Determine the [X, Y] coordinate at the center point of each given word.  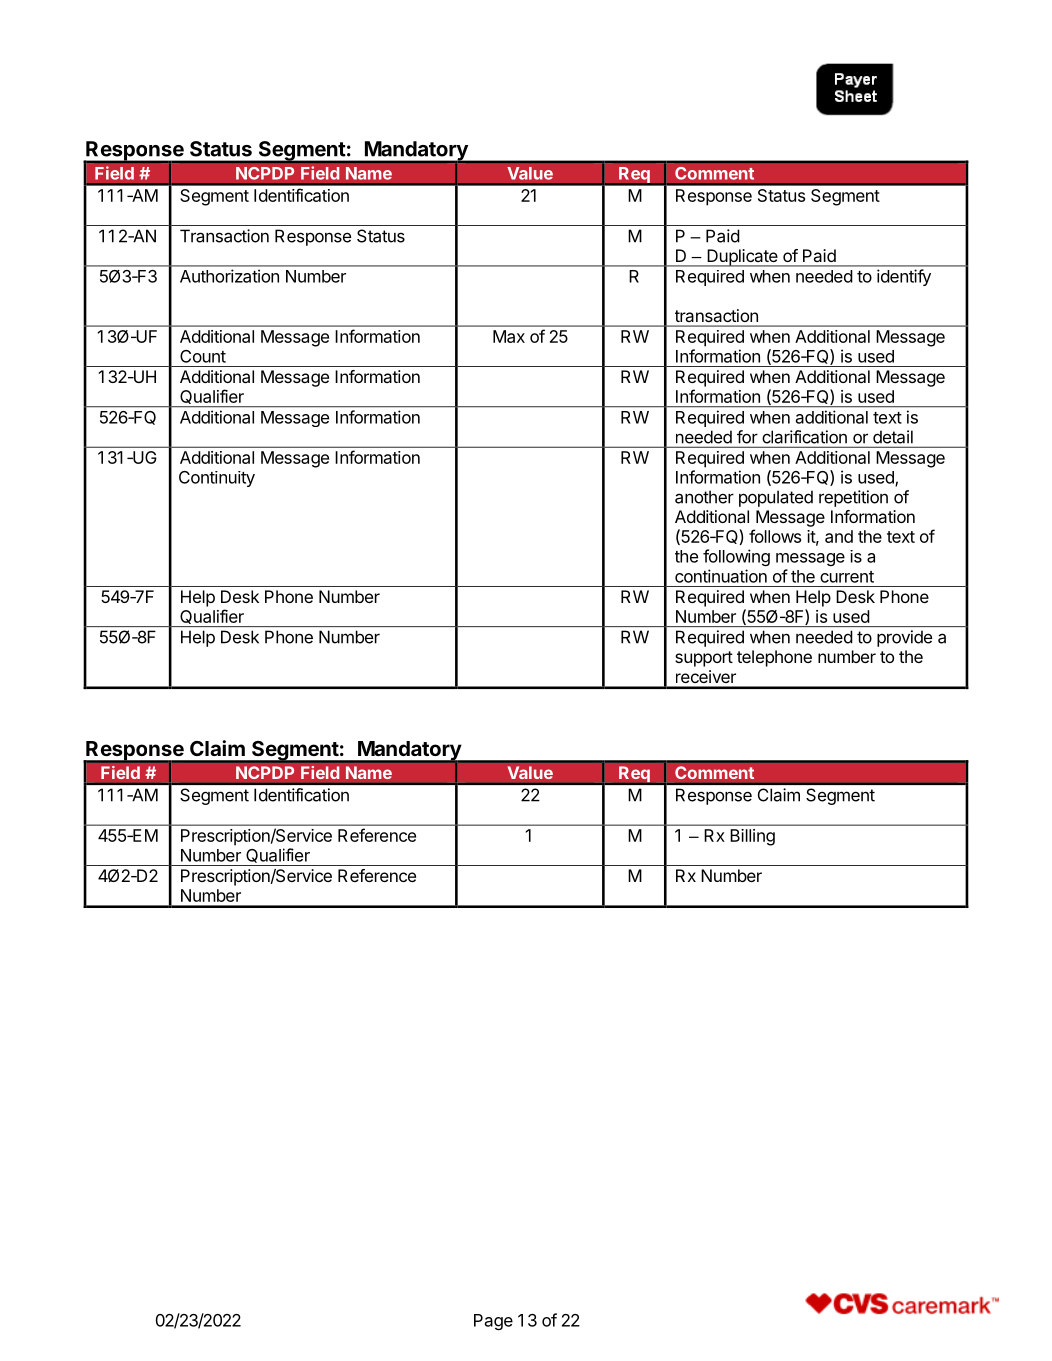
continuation [721, 576]
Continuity [217, 479]
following [736, 557]
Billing [752, 837]
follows [775, 536]
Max [509, 336]
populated [776, 498]
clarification [804, 437]
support [704, 659]
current [847, 577]
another [704, 497]
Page [493, 1322]
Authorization [229, 276]
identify [904, 277]
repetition [853, 498]
